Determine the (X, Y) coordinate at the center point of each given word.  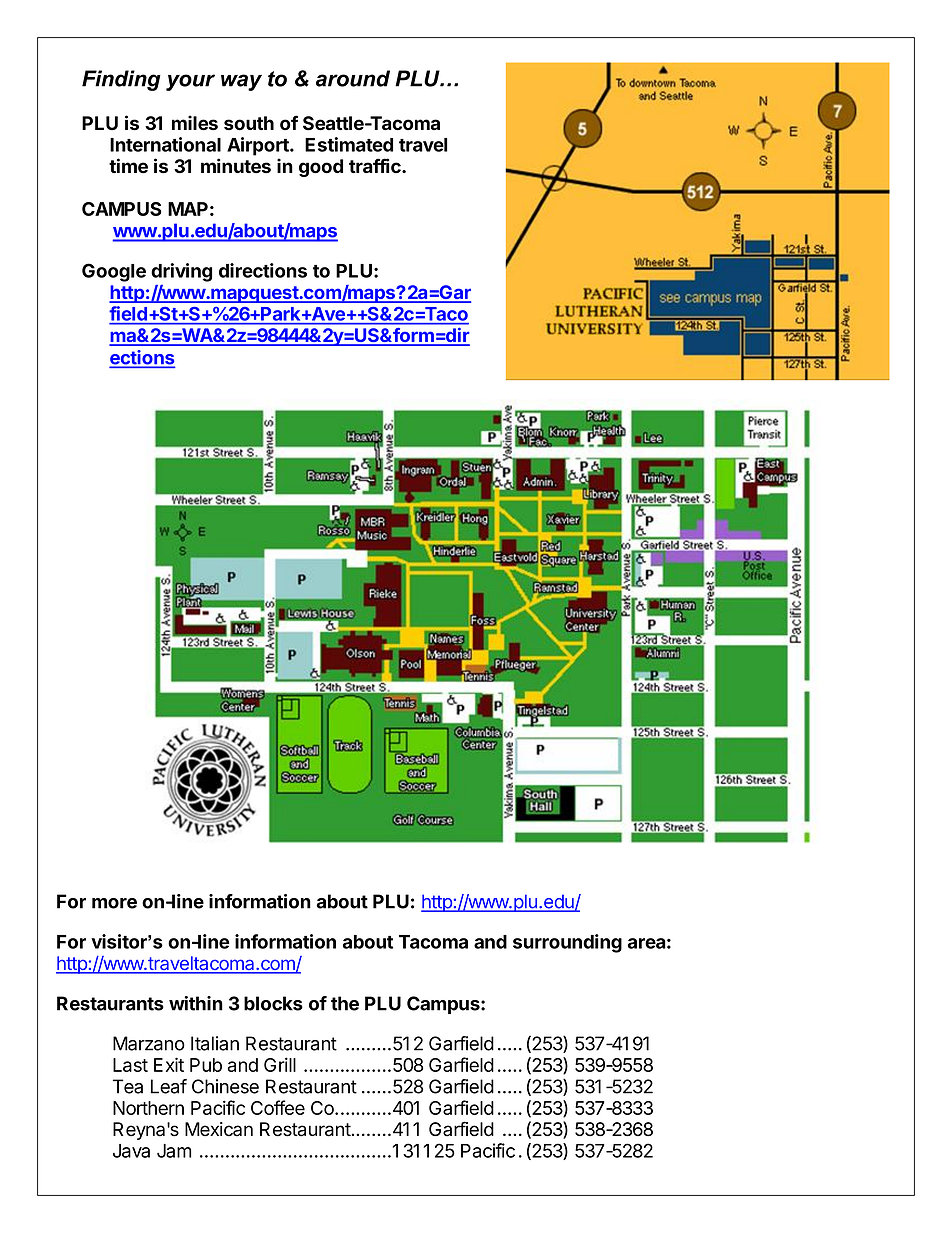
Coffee (278, 1107)
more (114, 903)
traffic (376, 166)
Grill (280, 1064)
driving (181, 272)
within (196, 1003)
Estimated (349, 144)
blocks (273, 1003)
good (321, 168)
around (353, 78)
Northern (148, 1108)
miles (195, 123)
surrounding (567, 943)
